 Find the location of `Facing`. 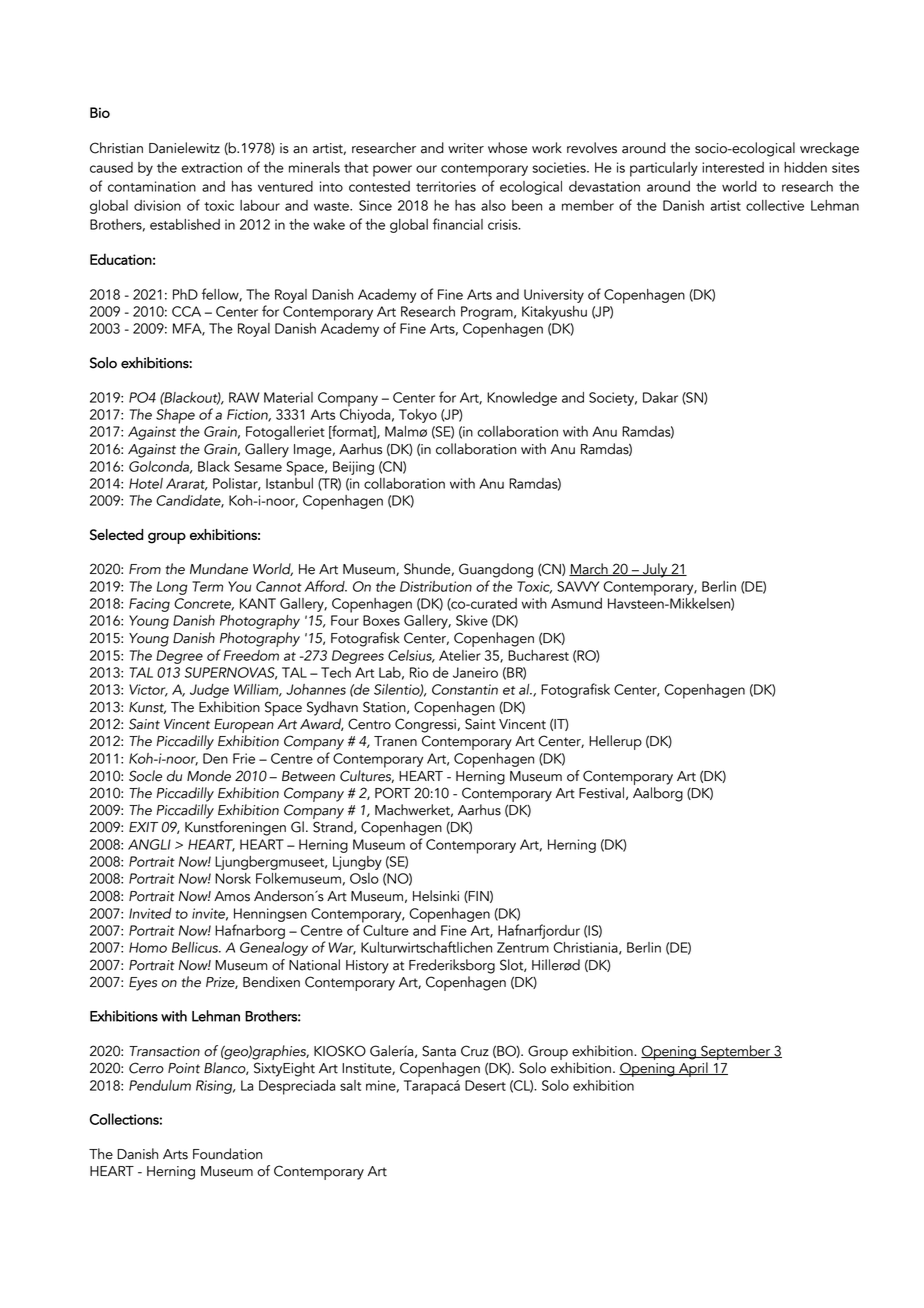

Facing is located at coordinates (149, 605).
